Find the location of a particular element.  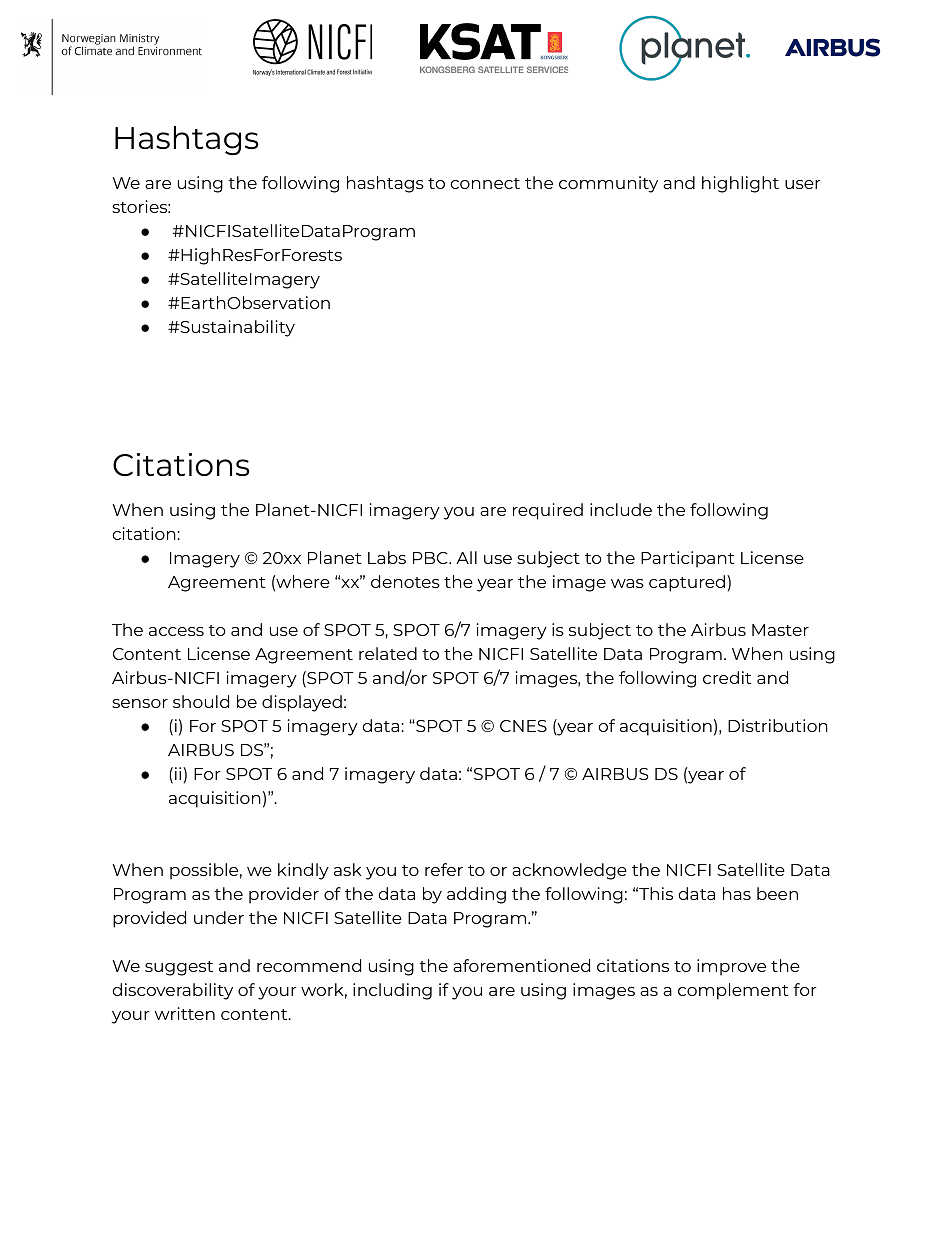

related is located at coordinates (388, 653).
